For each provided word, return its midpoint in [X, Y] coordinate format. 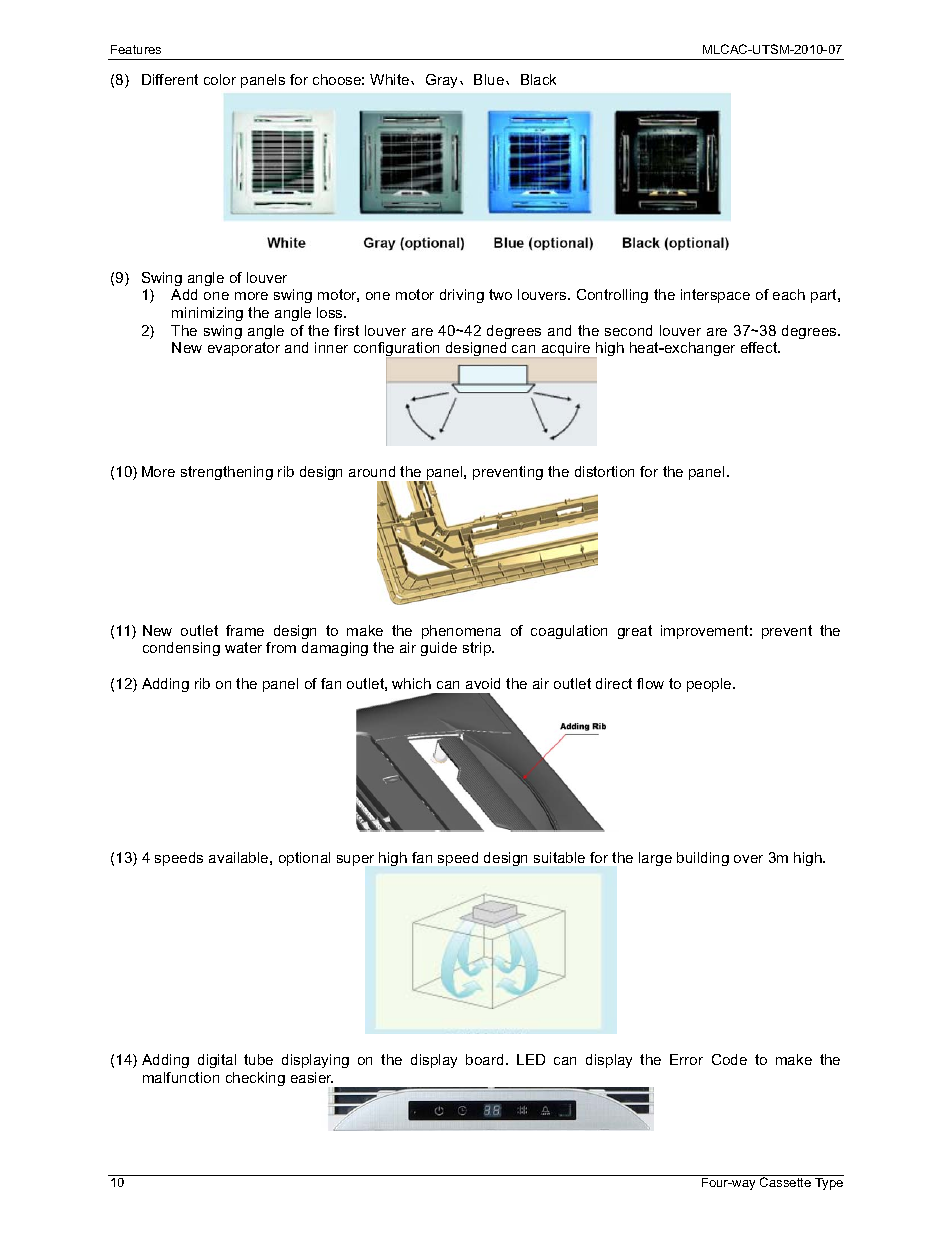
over [748, 859]
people [710, 685]
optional [304, 859]
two [500, 294]
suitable [559, 857]
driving [462, 296]
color [220, 79]
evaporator [244, 349]
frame [245, 630]
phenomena [461, 632]
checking [255, 1079]
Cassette [785, 1182]
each [789, 294]
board [484, 1059]
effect [760, 347]
